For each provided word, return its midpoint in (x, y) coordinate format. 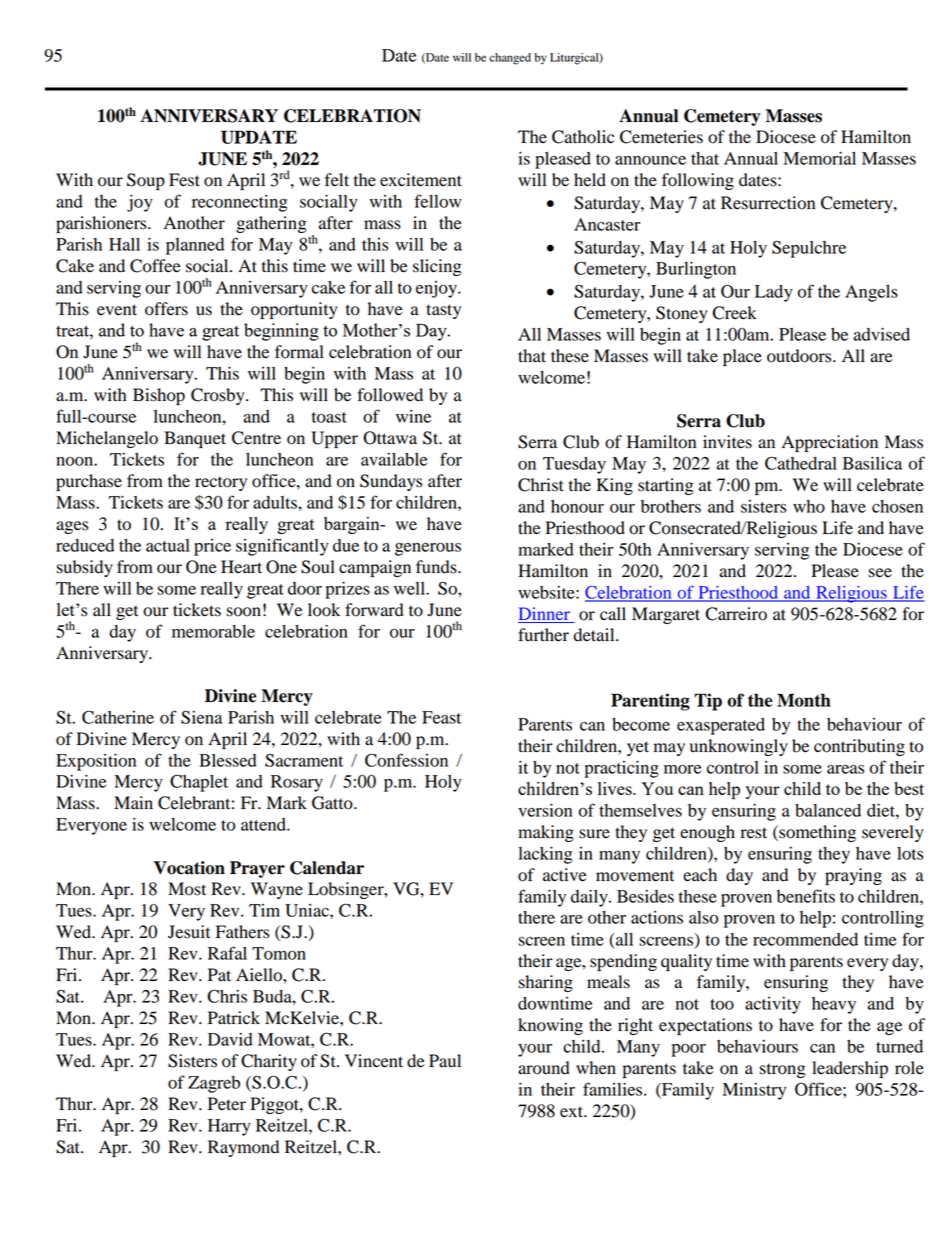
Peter (227, 1104)
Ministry (754, 1091)
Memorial (819, 158)
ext (573, 1112)
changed (510, 59)
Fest (184, 180)
